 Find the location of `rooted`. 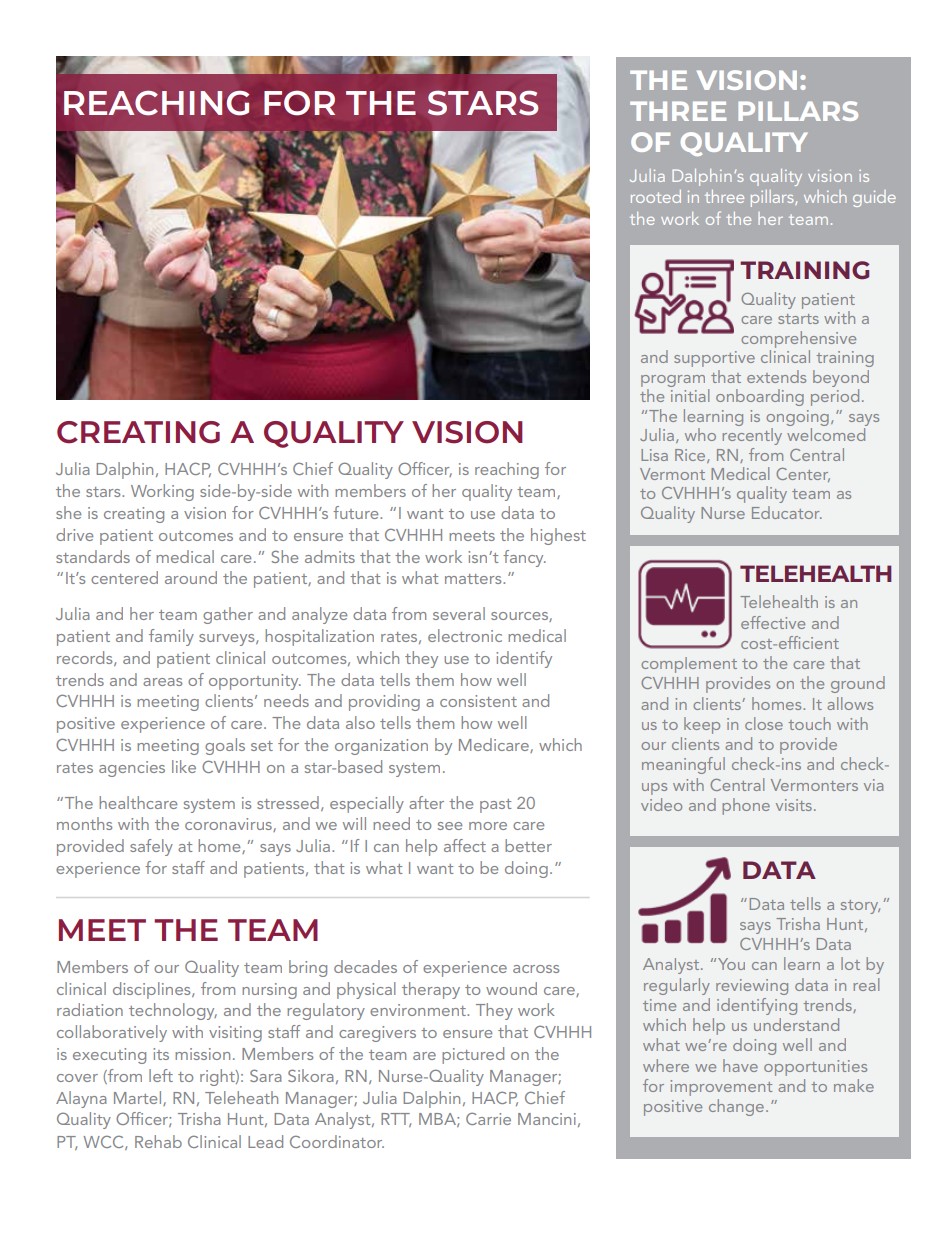

rooted is located at coordinates (656, 196).
